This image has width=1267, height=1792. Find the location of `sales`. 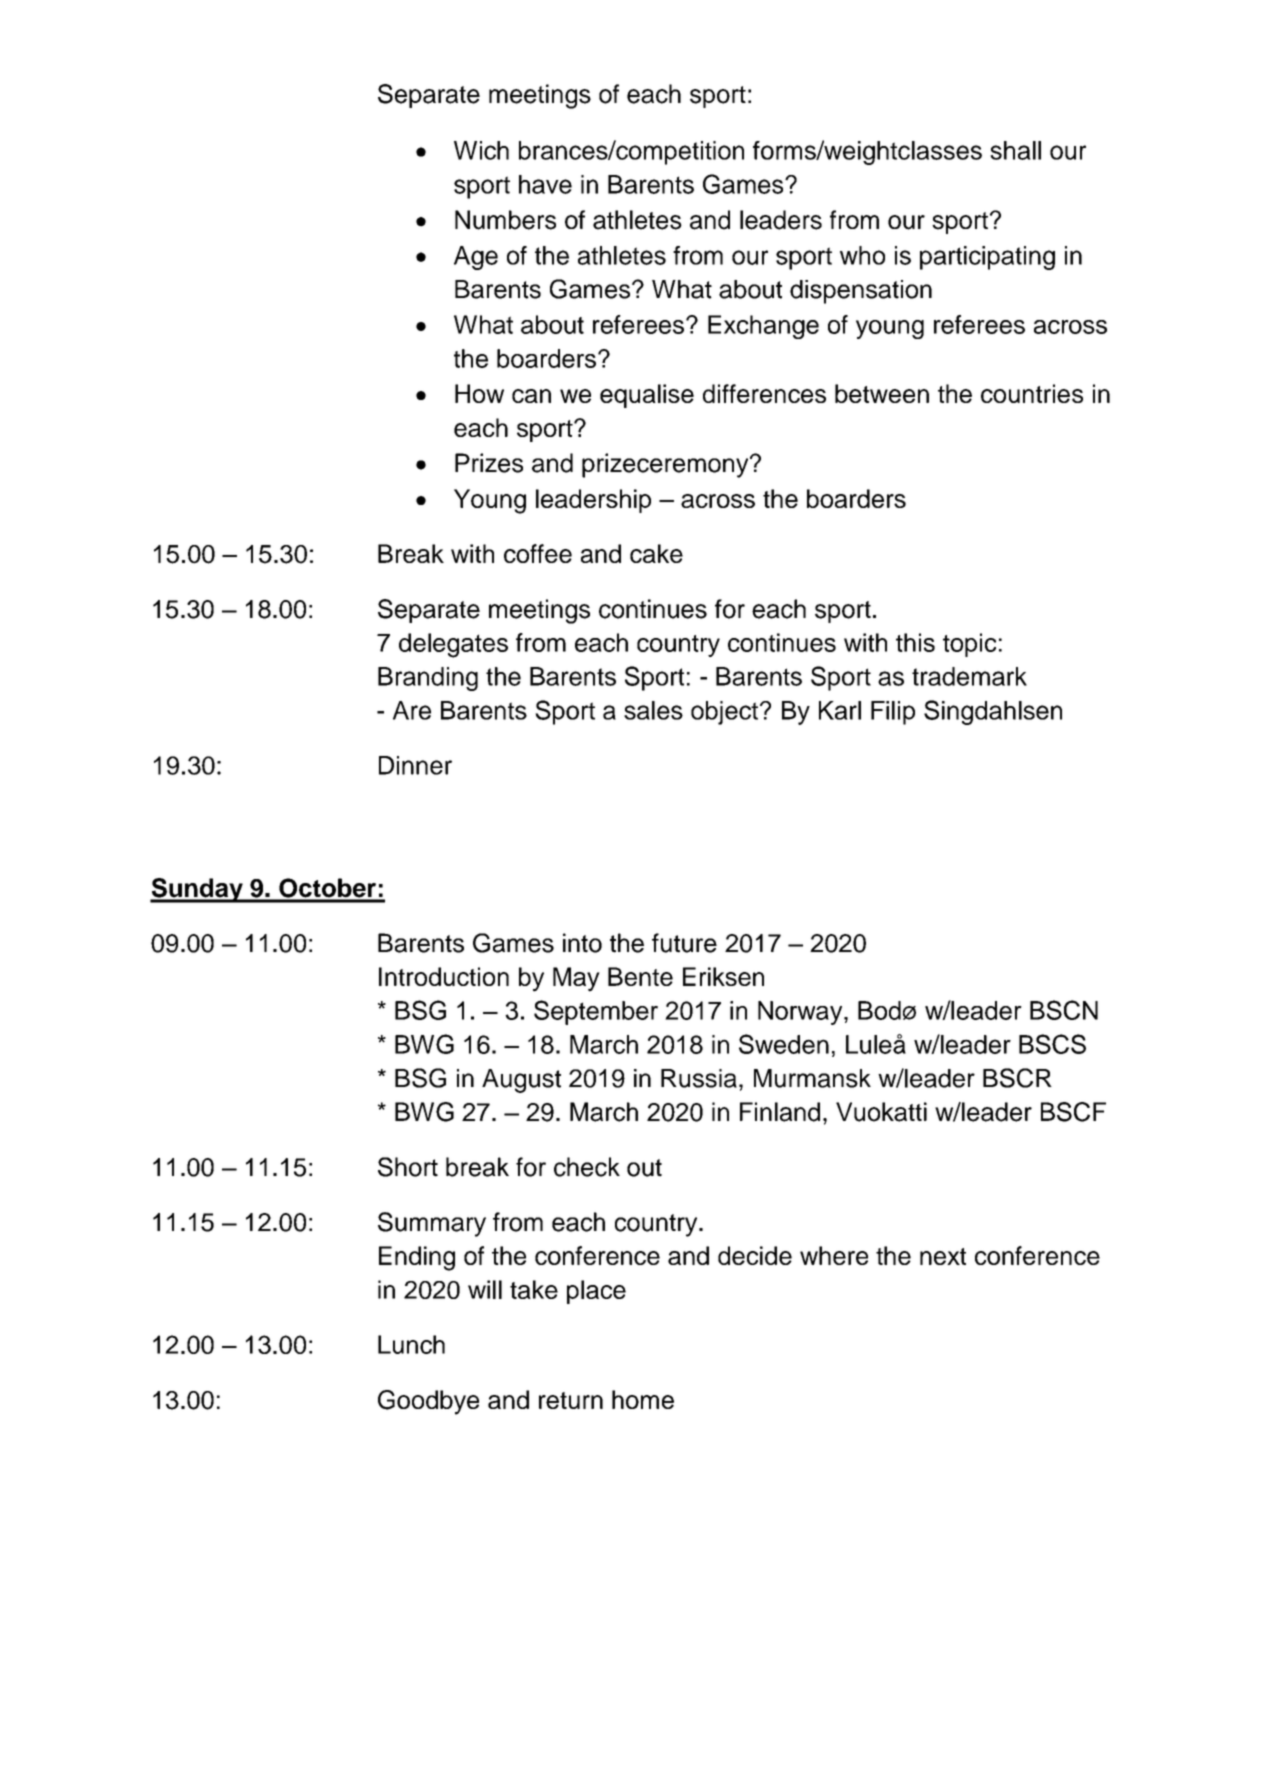

sales is located at coordinates (653, 710).
